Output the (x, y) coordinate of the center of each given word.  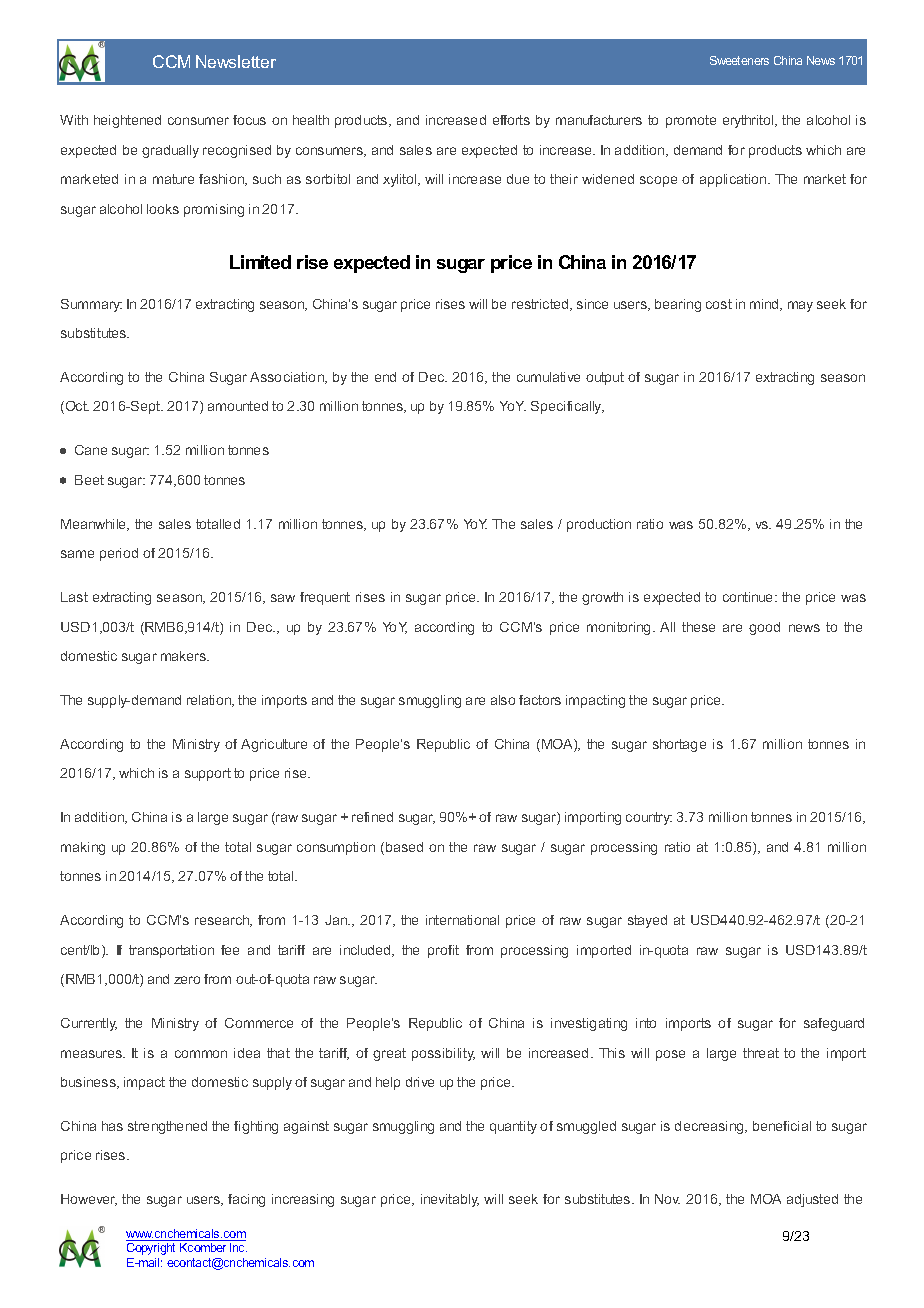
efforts (511, 120)
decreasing (710, 1127)
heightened (127, 121)
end (385, 377)
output (605, 378)
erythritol (749, 121)
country (649, 818)
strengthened (167, 1127)
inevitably (450, 1200)
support (208, 774)
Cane (91, 450)
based (404, 847)
